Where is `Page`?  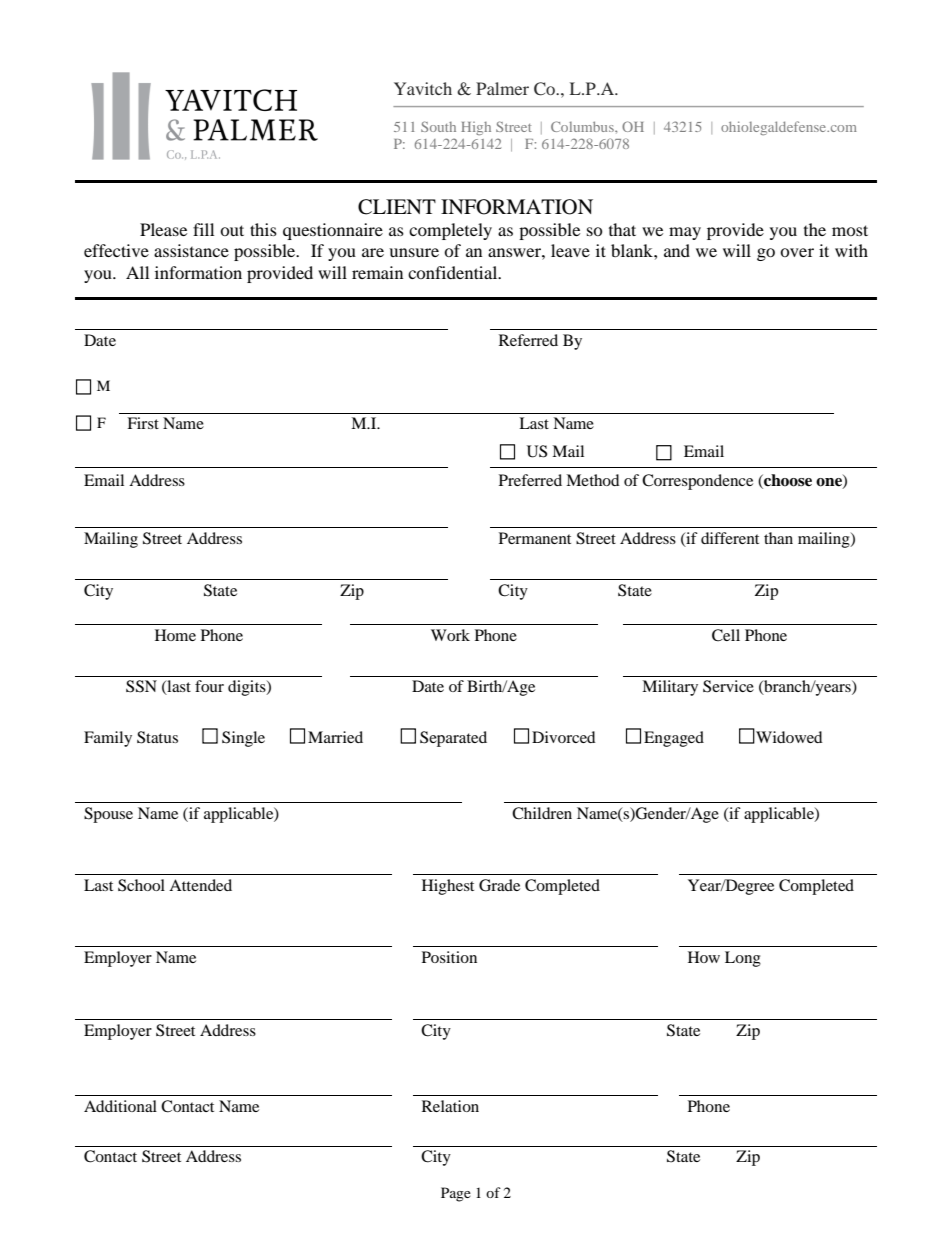
Page is located at coordinates (456, 1194).
